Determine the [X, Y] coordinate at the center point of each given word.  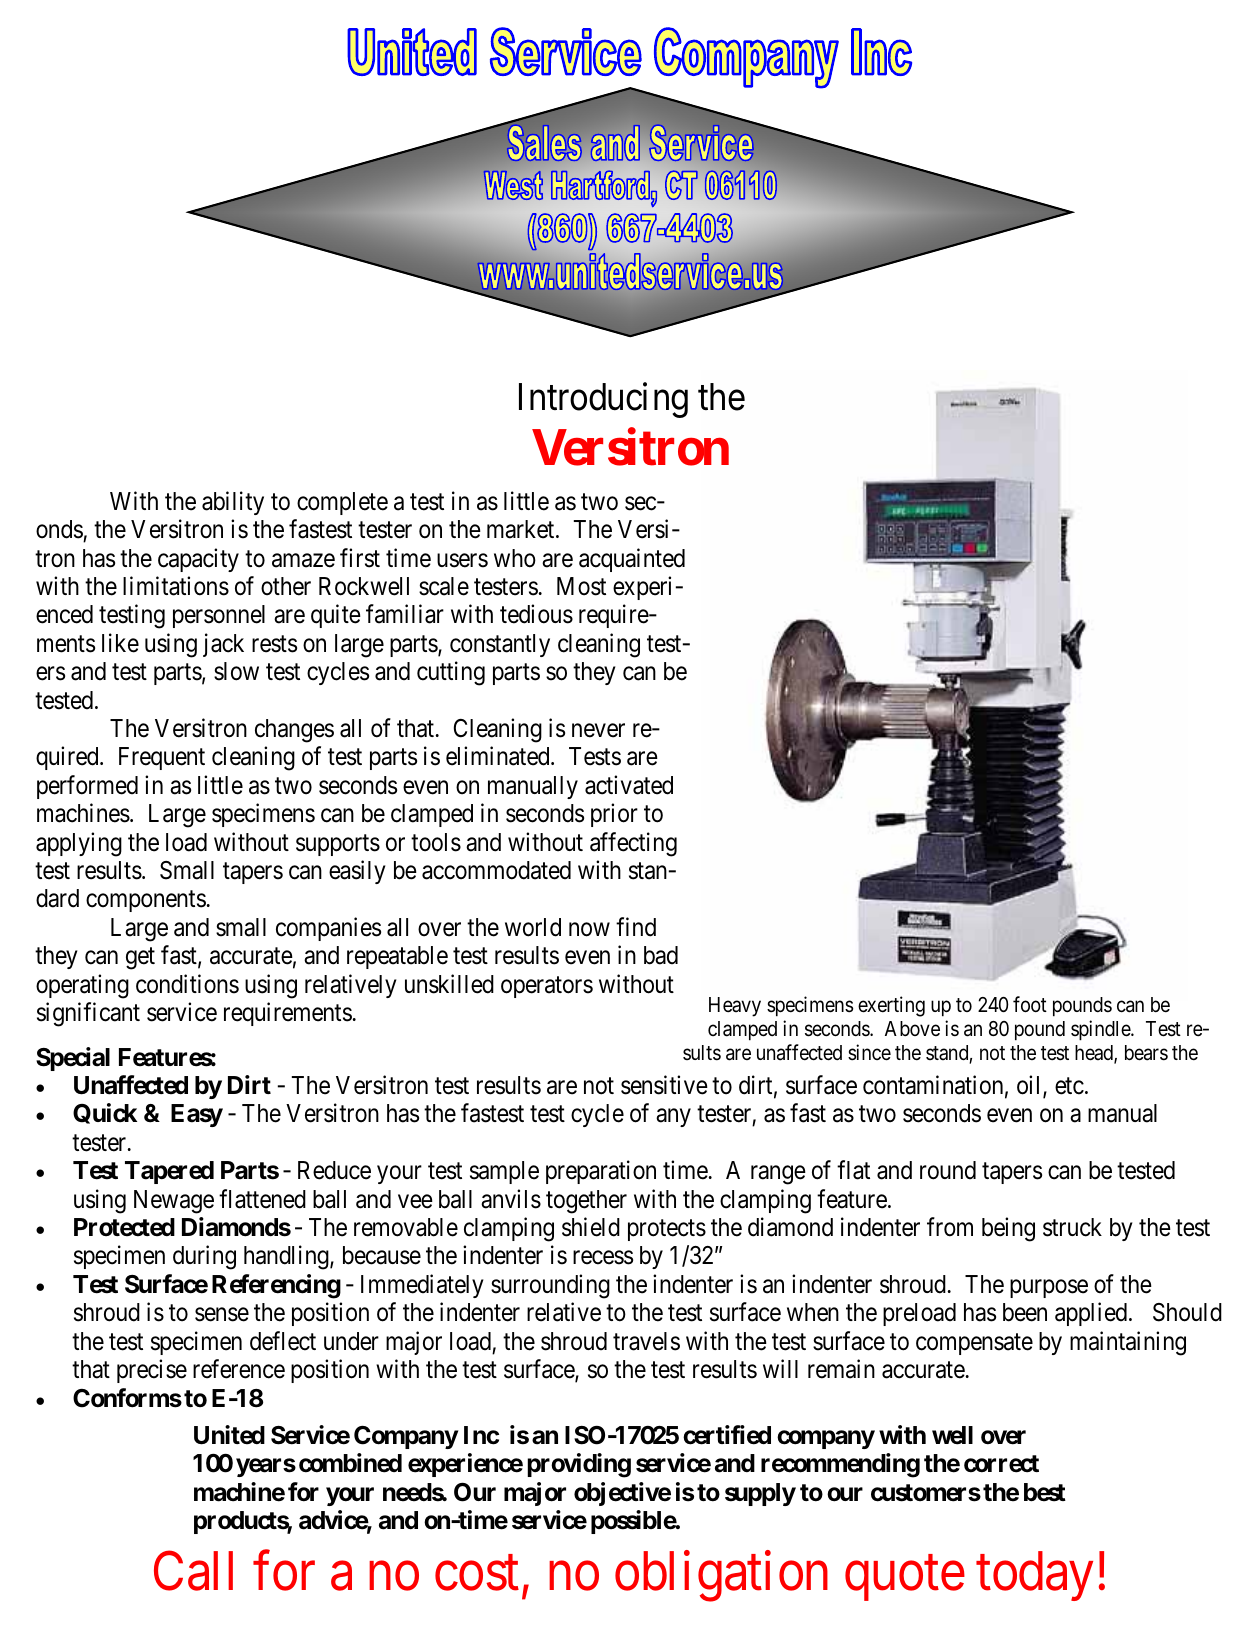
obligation [721, 1577]
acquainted [632, 560]
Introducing [603, 400]
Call [193, 1571]
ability [233, 503]
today [1034, 1576]
